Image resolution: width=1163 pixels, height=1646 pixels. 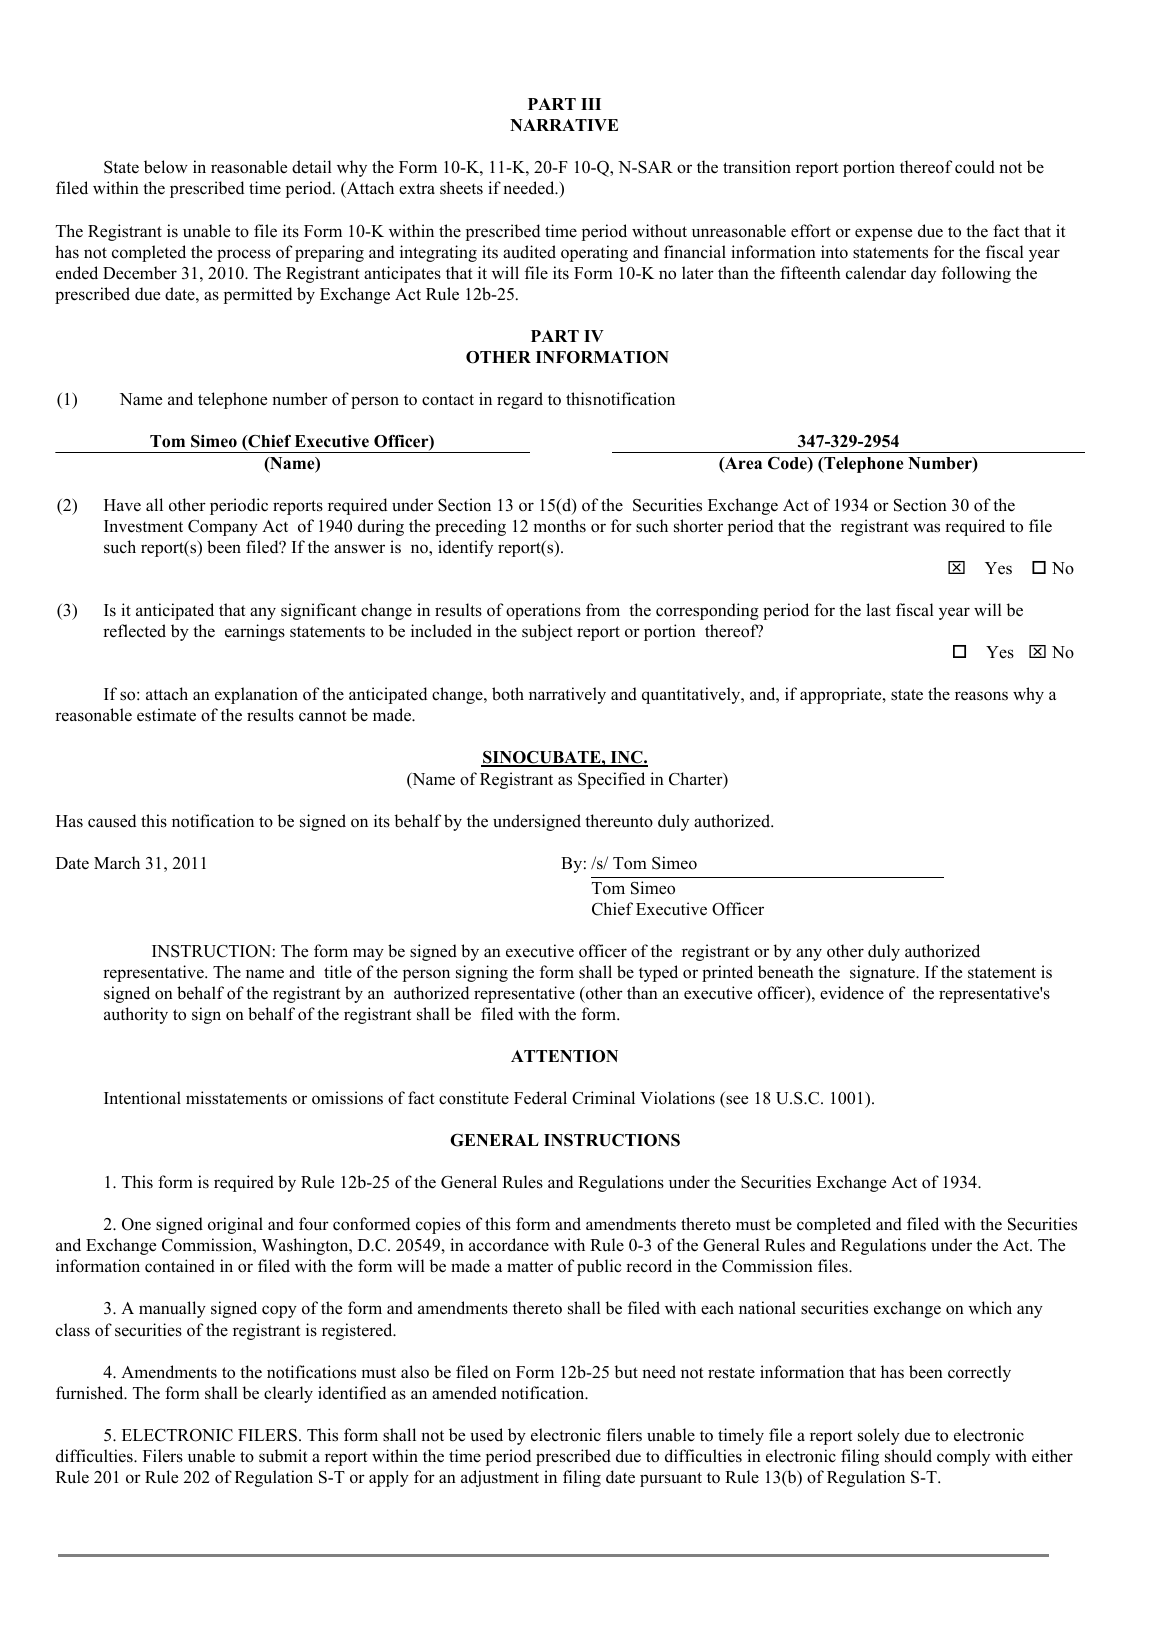 What do you see at coordinates (166, 167) in the screenshot?
I see `below` at bounding box center [166, 167].
